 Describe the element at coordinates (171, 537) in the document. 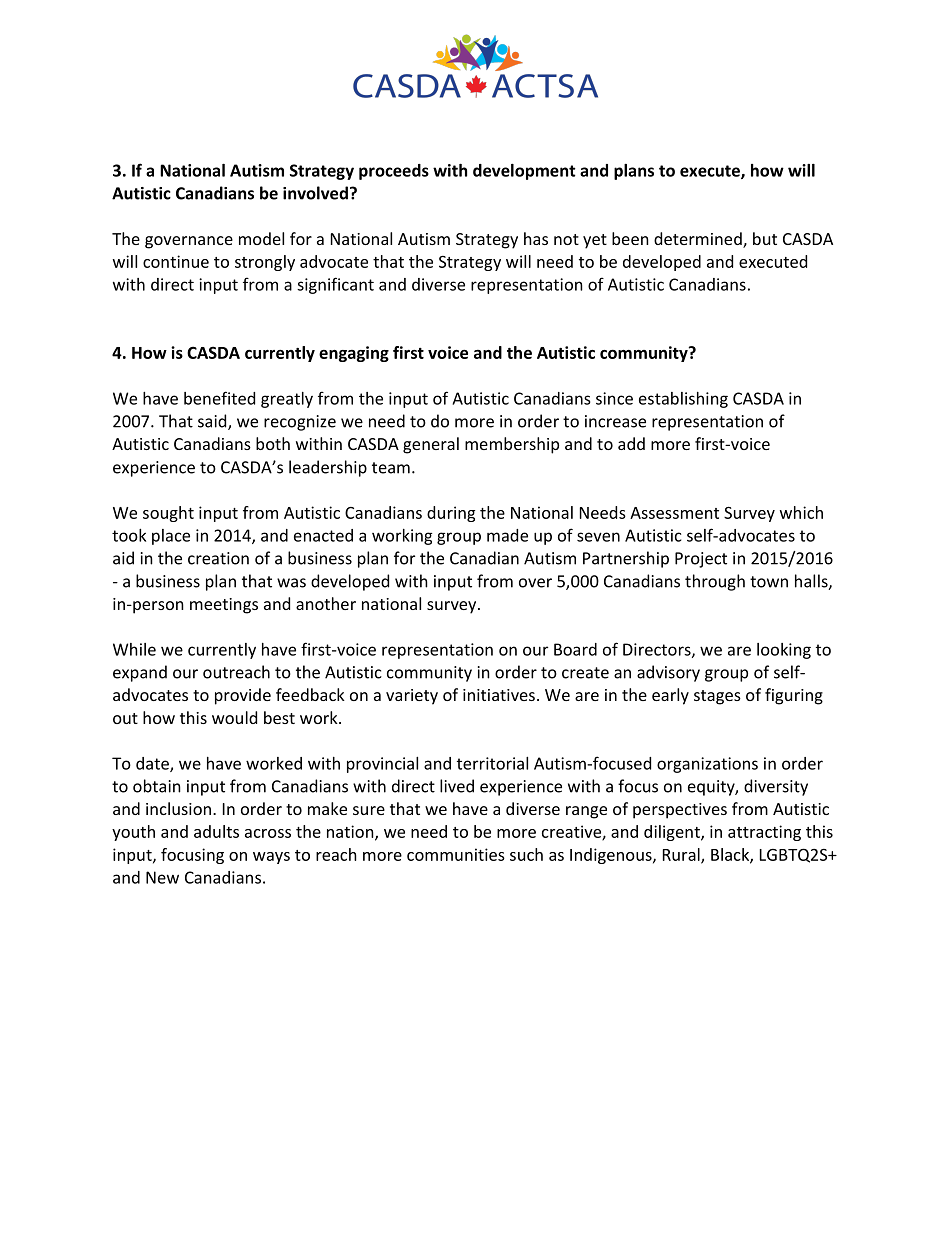

I see `place` at that location.
